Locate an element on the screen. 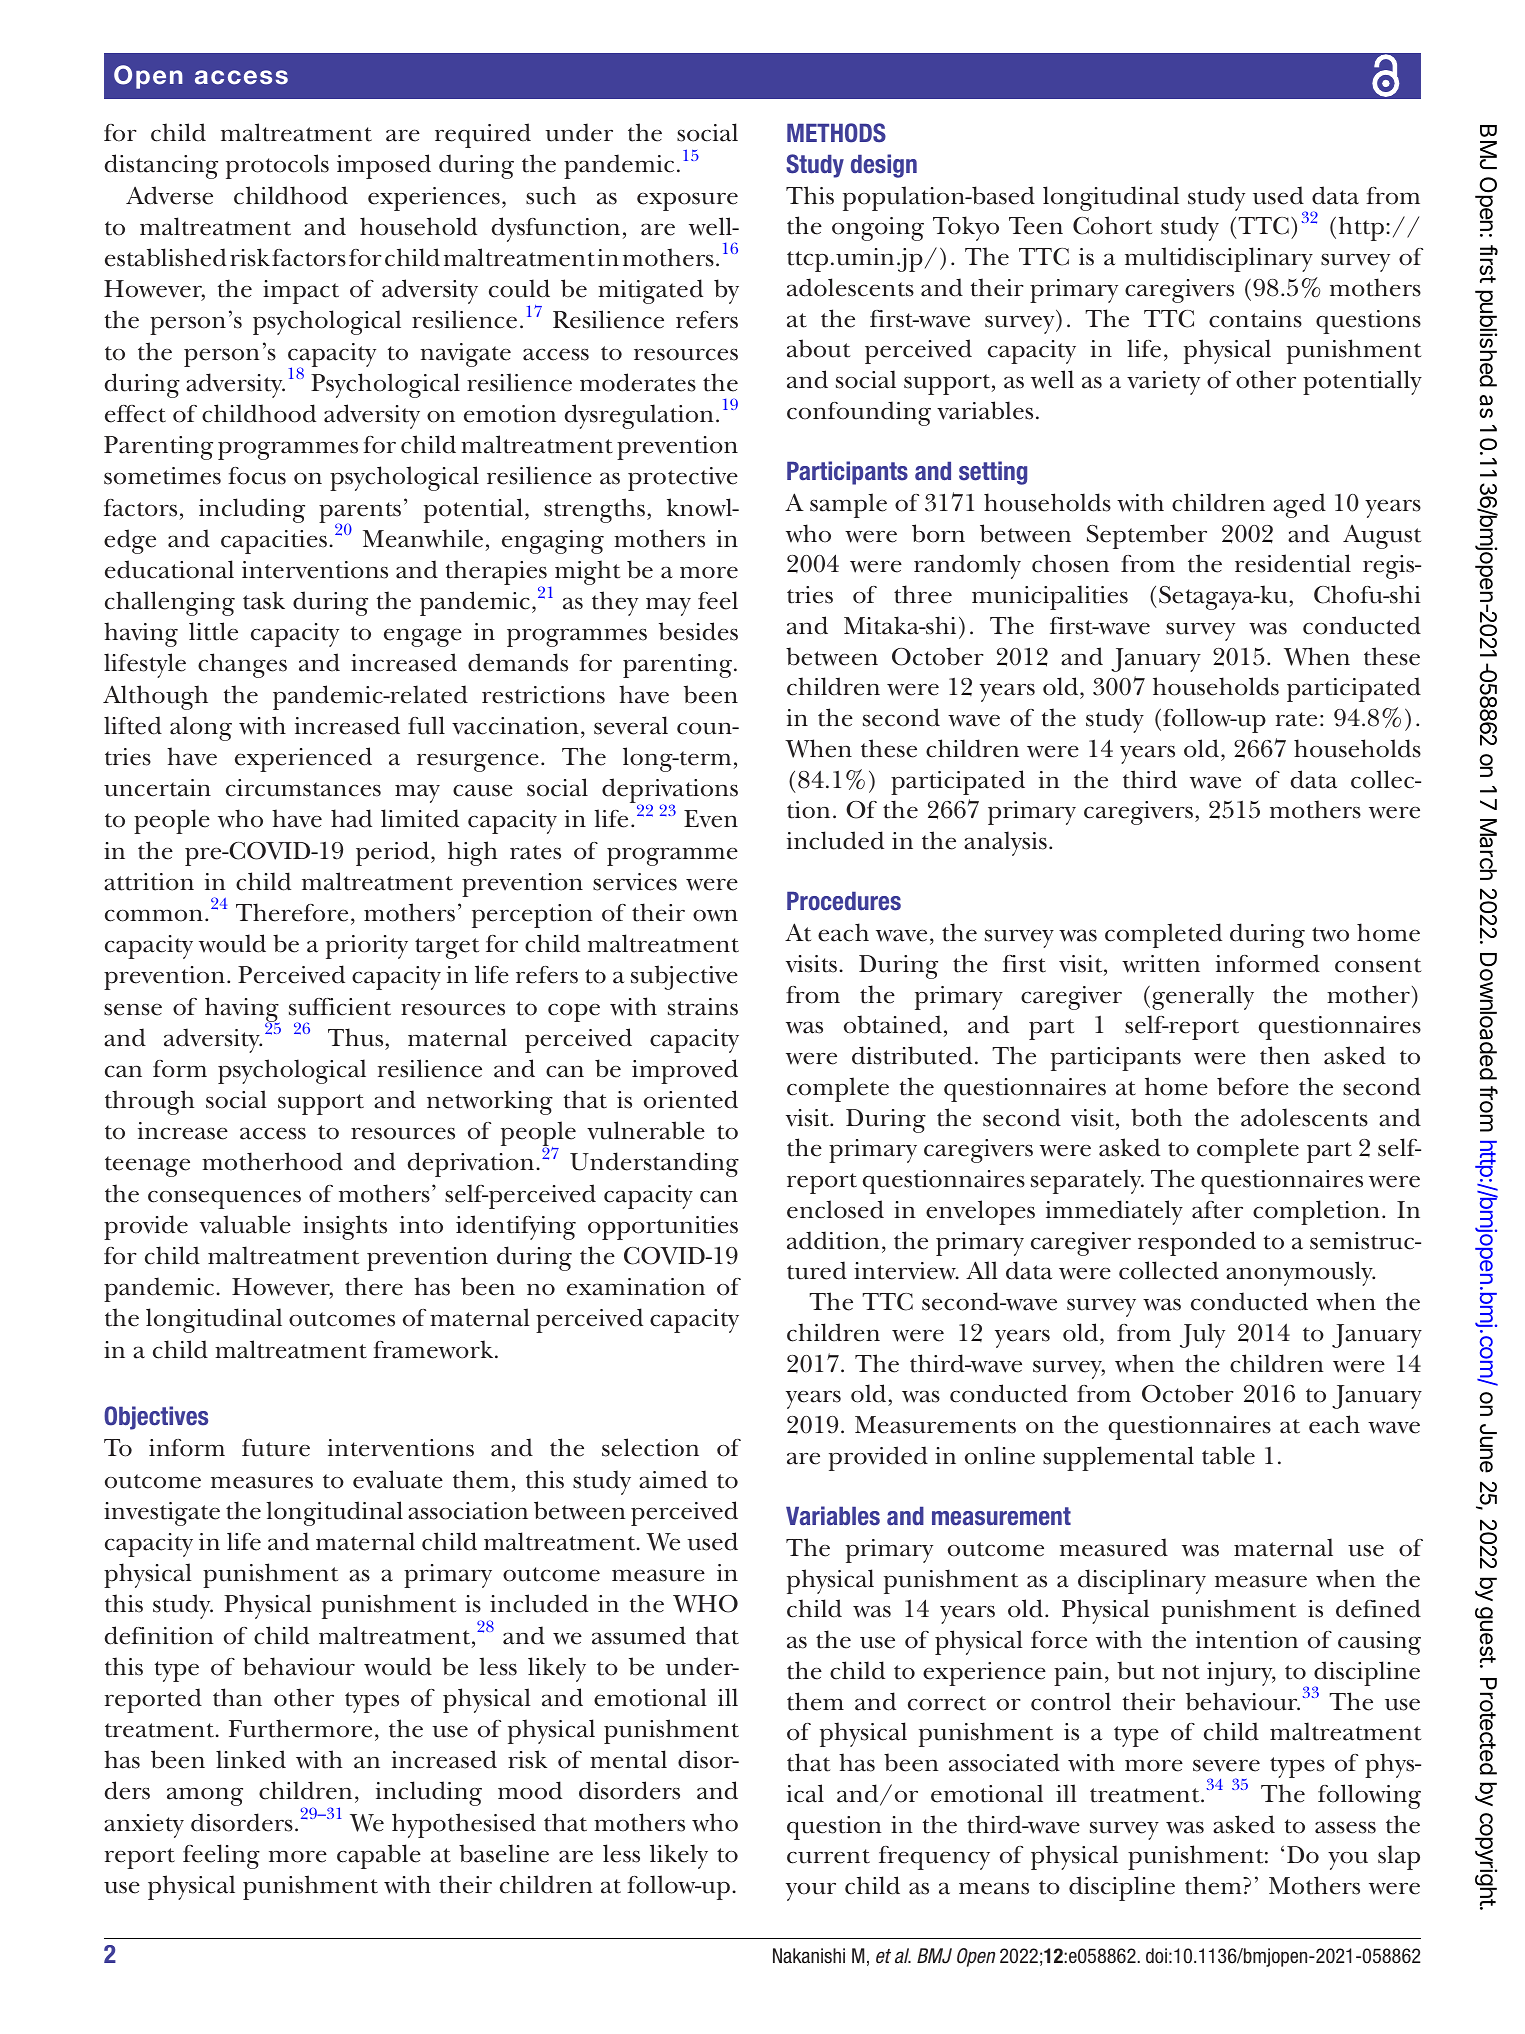 The image size is (1525, 2034). circumstances is located at coordinates (303, 788).
